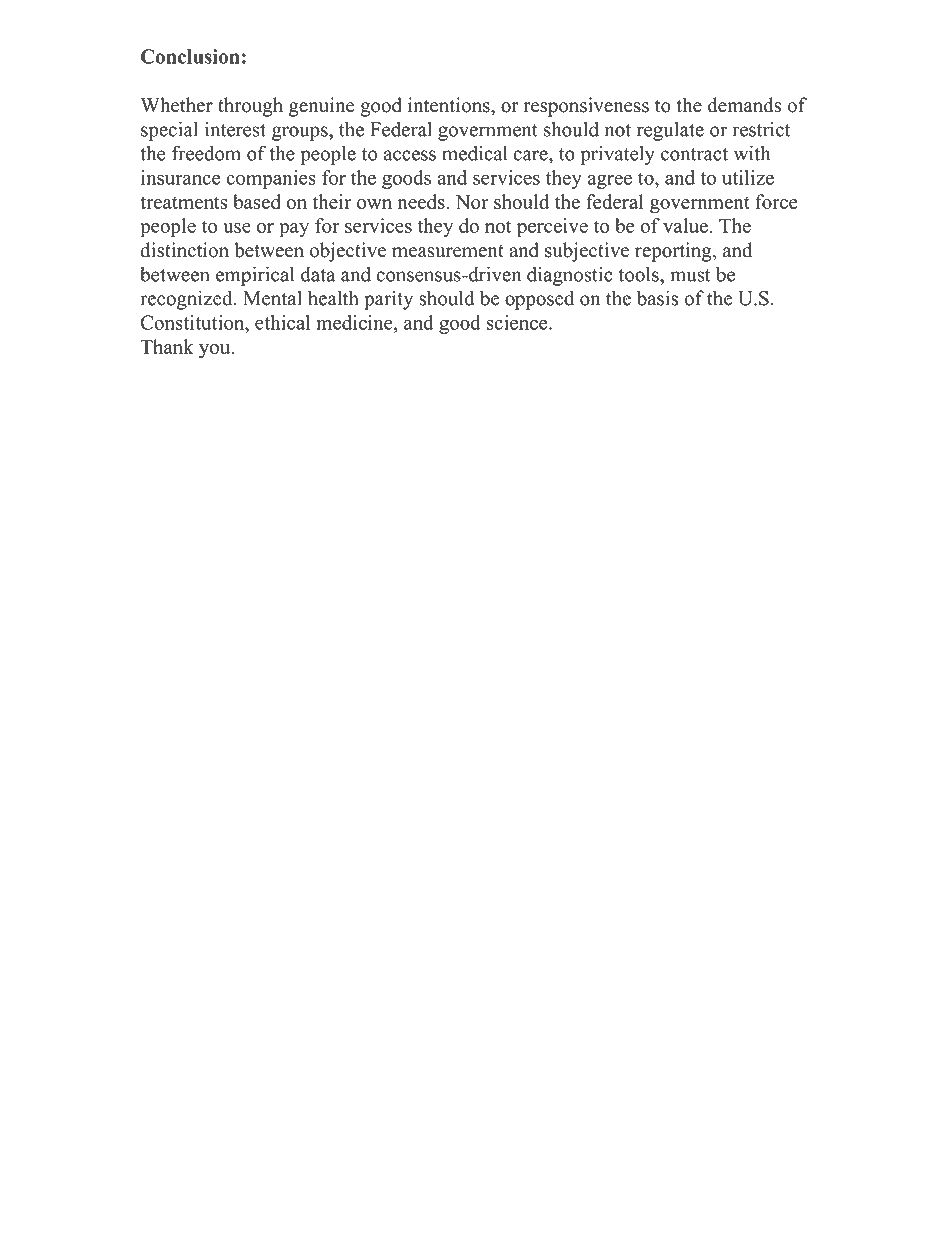 The image size is (952, 1233). What do you see at coordinates (450, 105) in the document?
I see `intentions` at bounding box center [450, 105].
